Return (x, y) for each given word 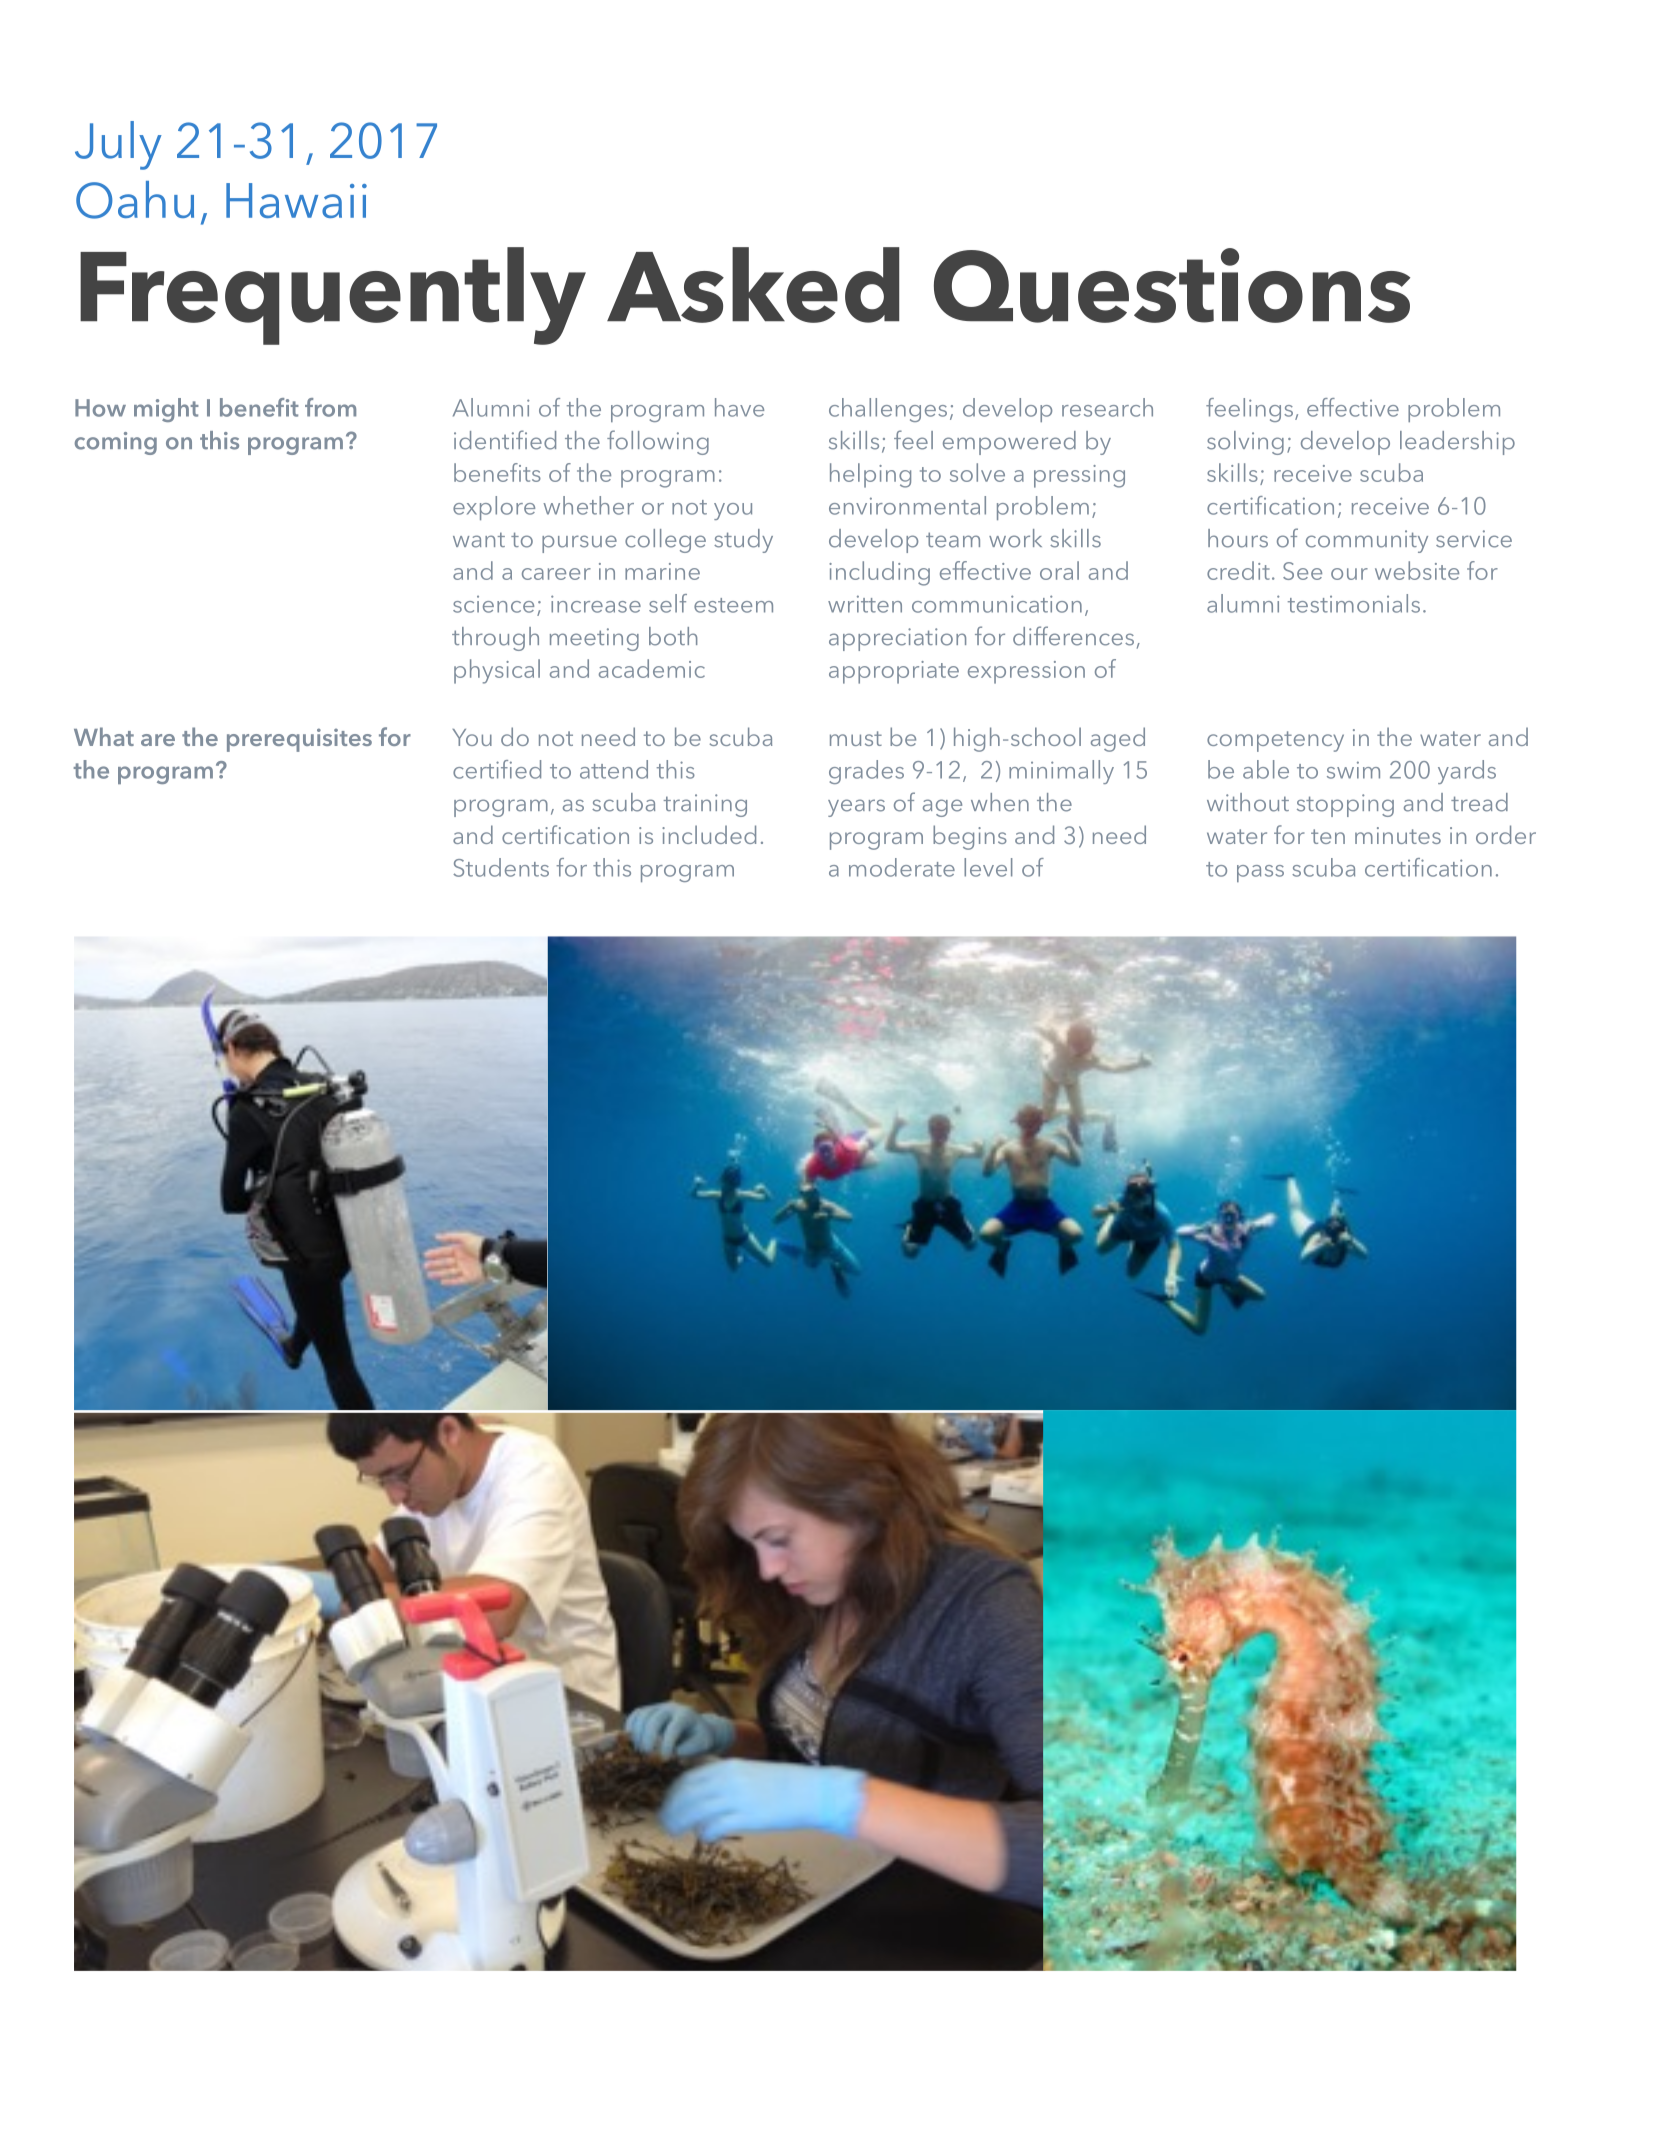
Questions (1172, 285)
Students (501, 867)
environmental (907, 505)
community (1367, 541)
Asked (753, 285)
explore (494, 508)
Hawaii (296, 200)
